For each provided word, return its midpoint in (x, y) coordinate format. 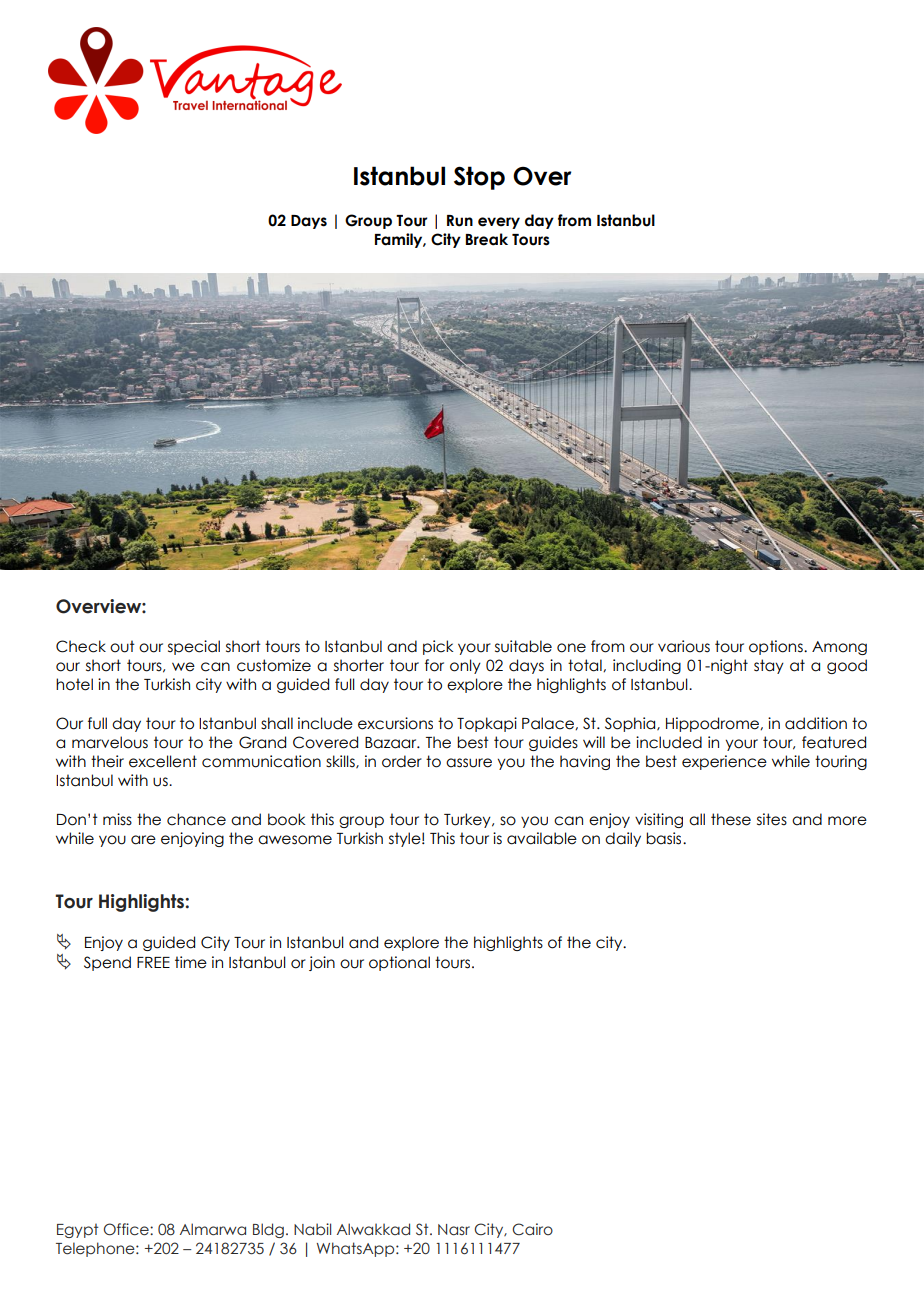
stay (769, 666)
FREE (153, 962)
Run (460, 221)
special (194, 647)
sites (772, 819)
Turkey (468, 820)
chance (196, 819)
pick (438, 647)
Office (127, 1229)
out (122, 646)
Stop (479, 178)
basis (665, 838)
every (499, 223)
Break (487, 239)
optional (399, 963)
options (777, 647)
